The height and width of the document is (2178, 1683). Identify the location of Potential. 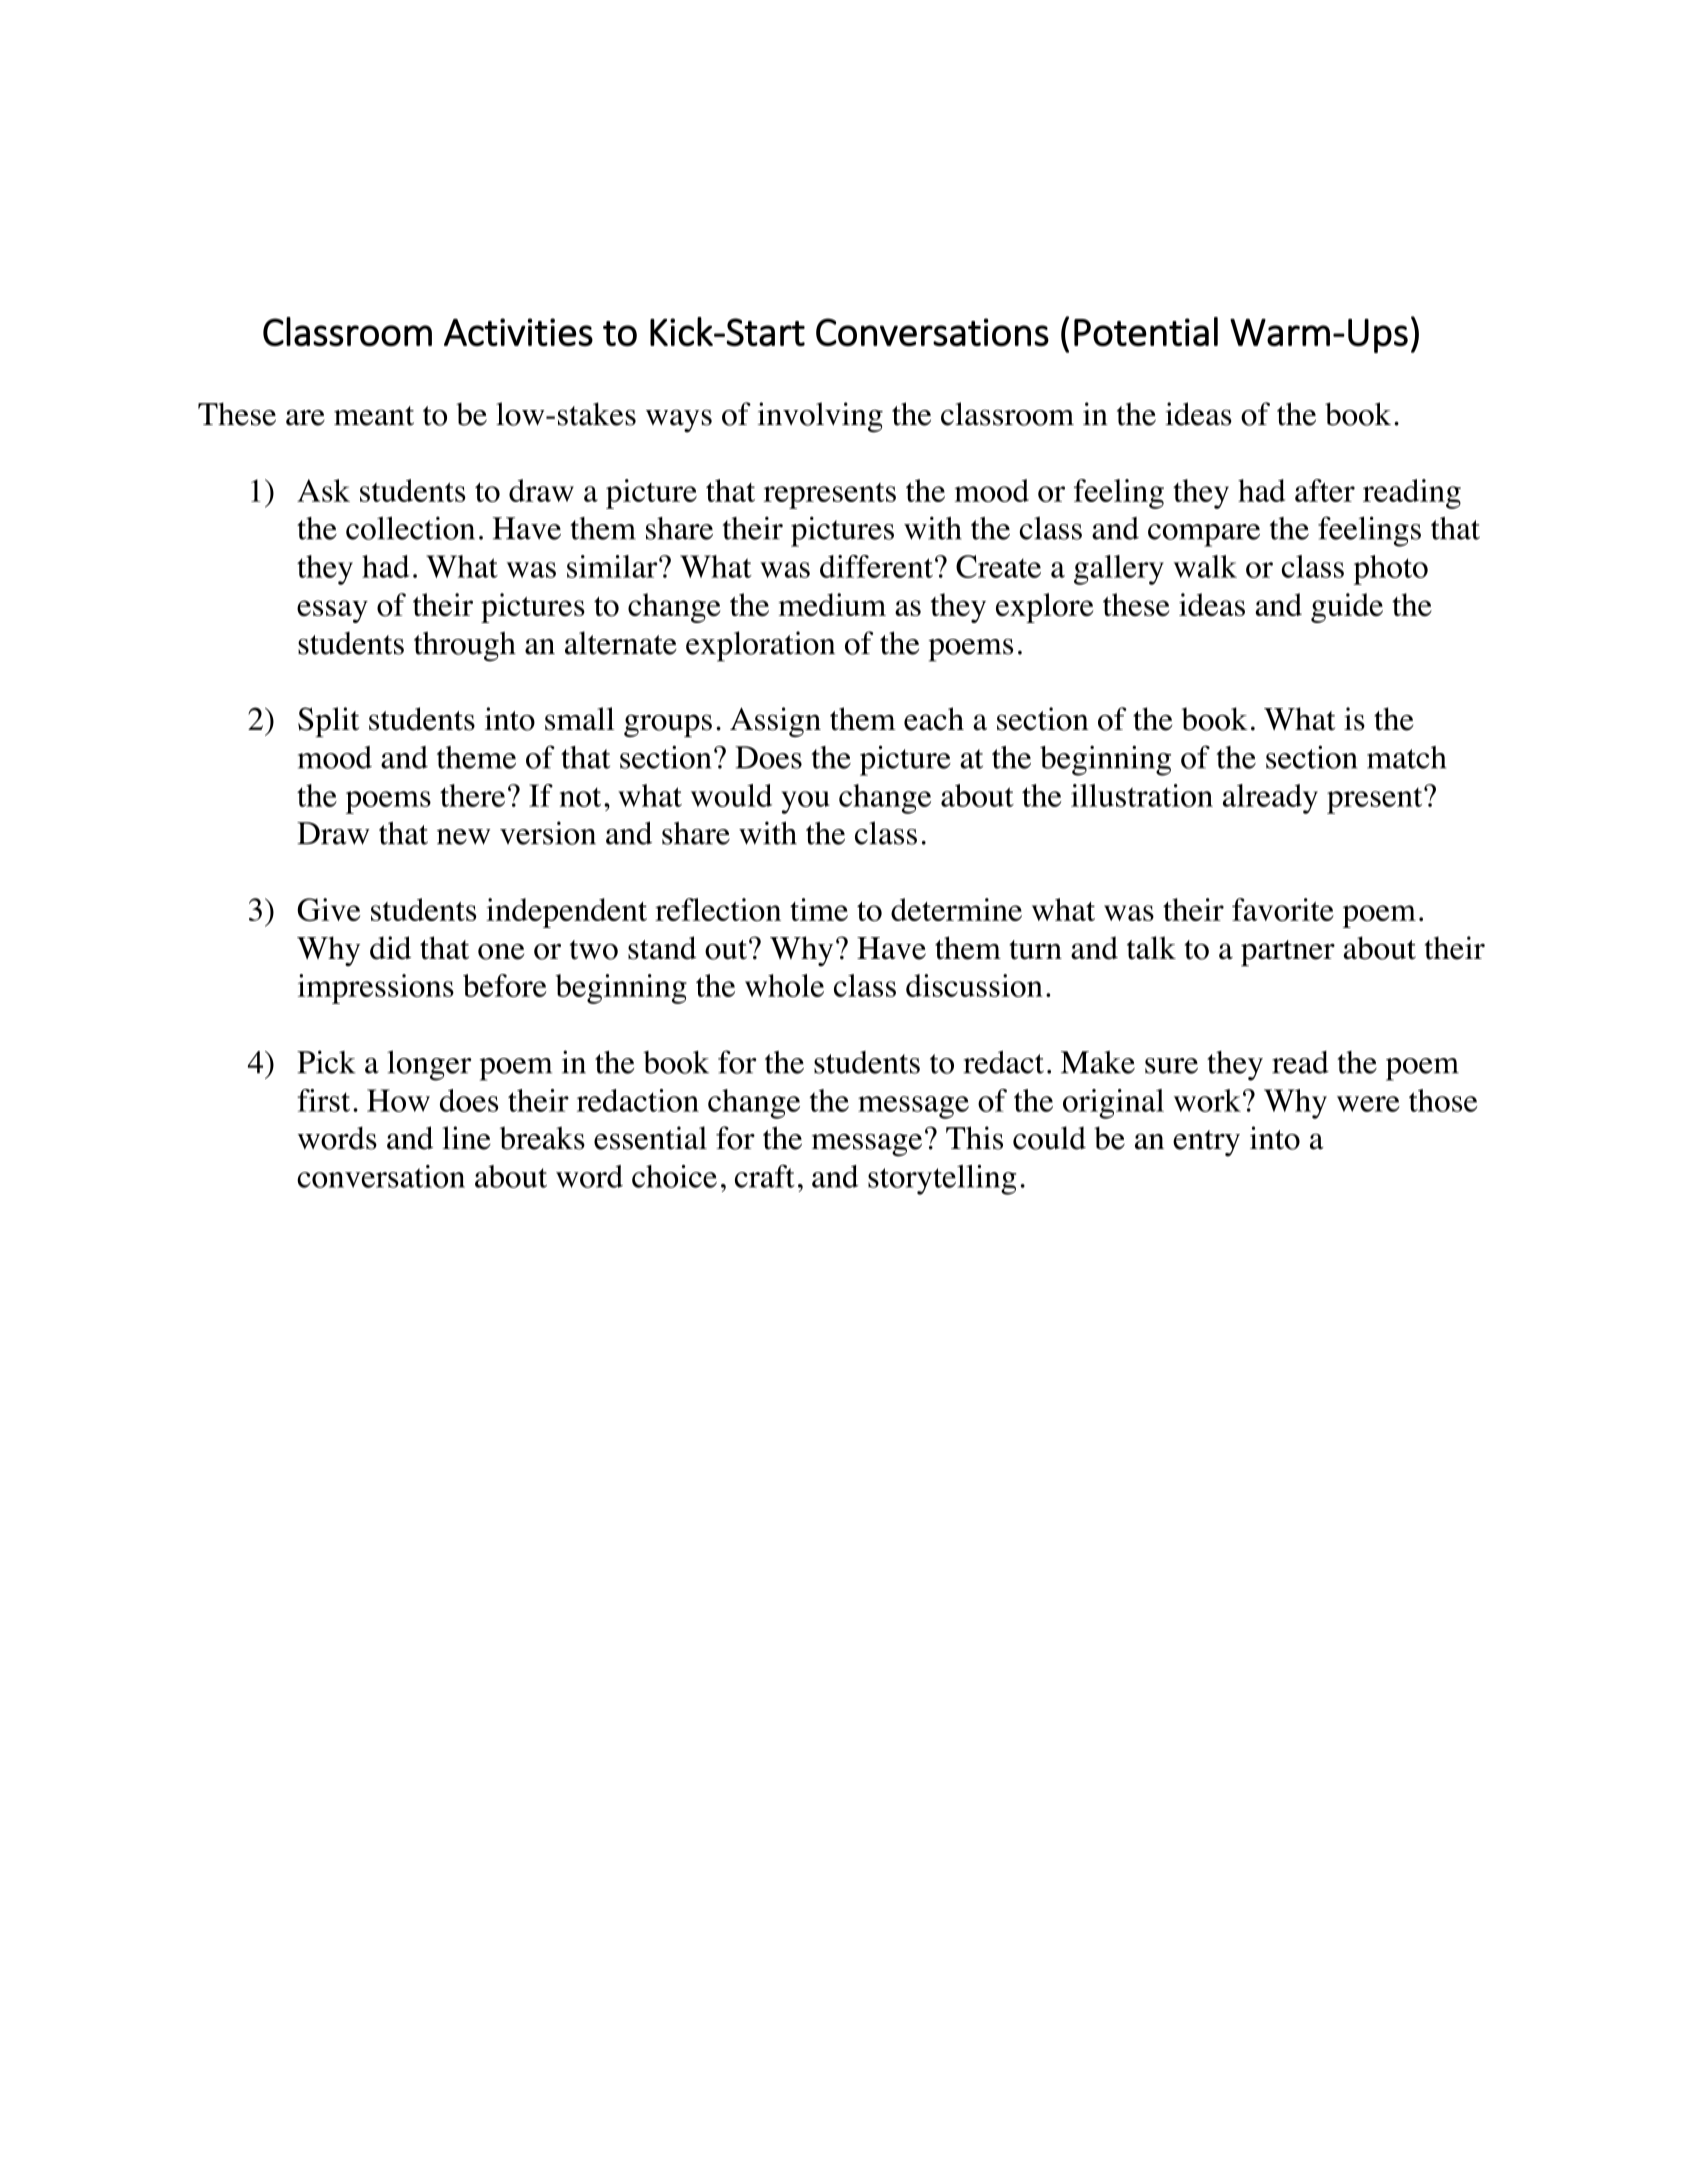
(1146, 331).
